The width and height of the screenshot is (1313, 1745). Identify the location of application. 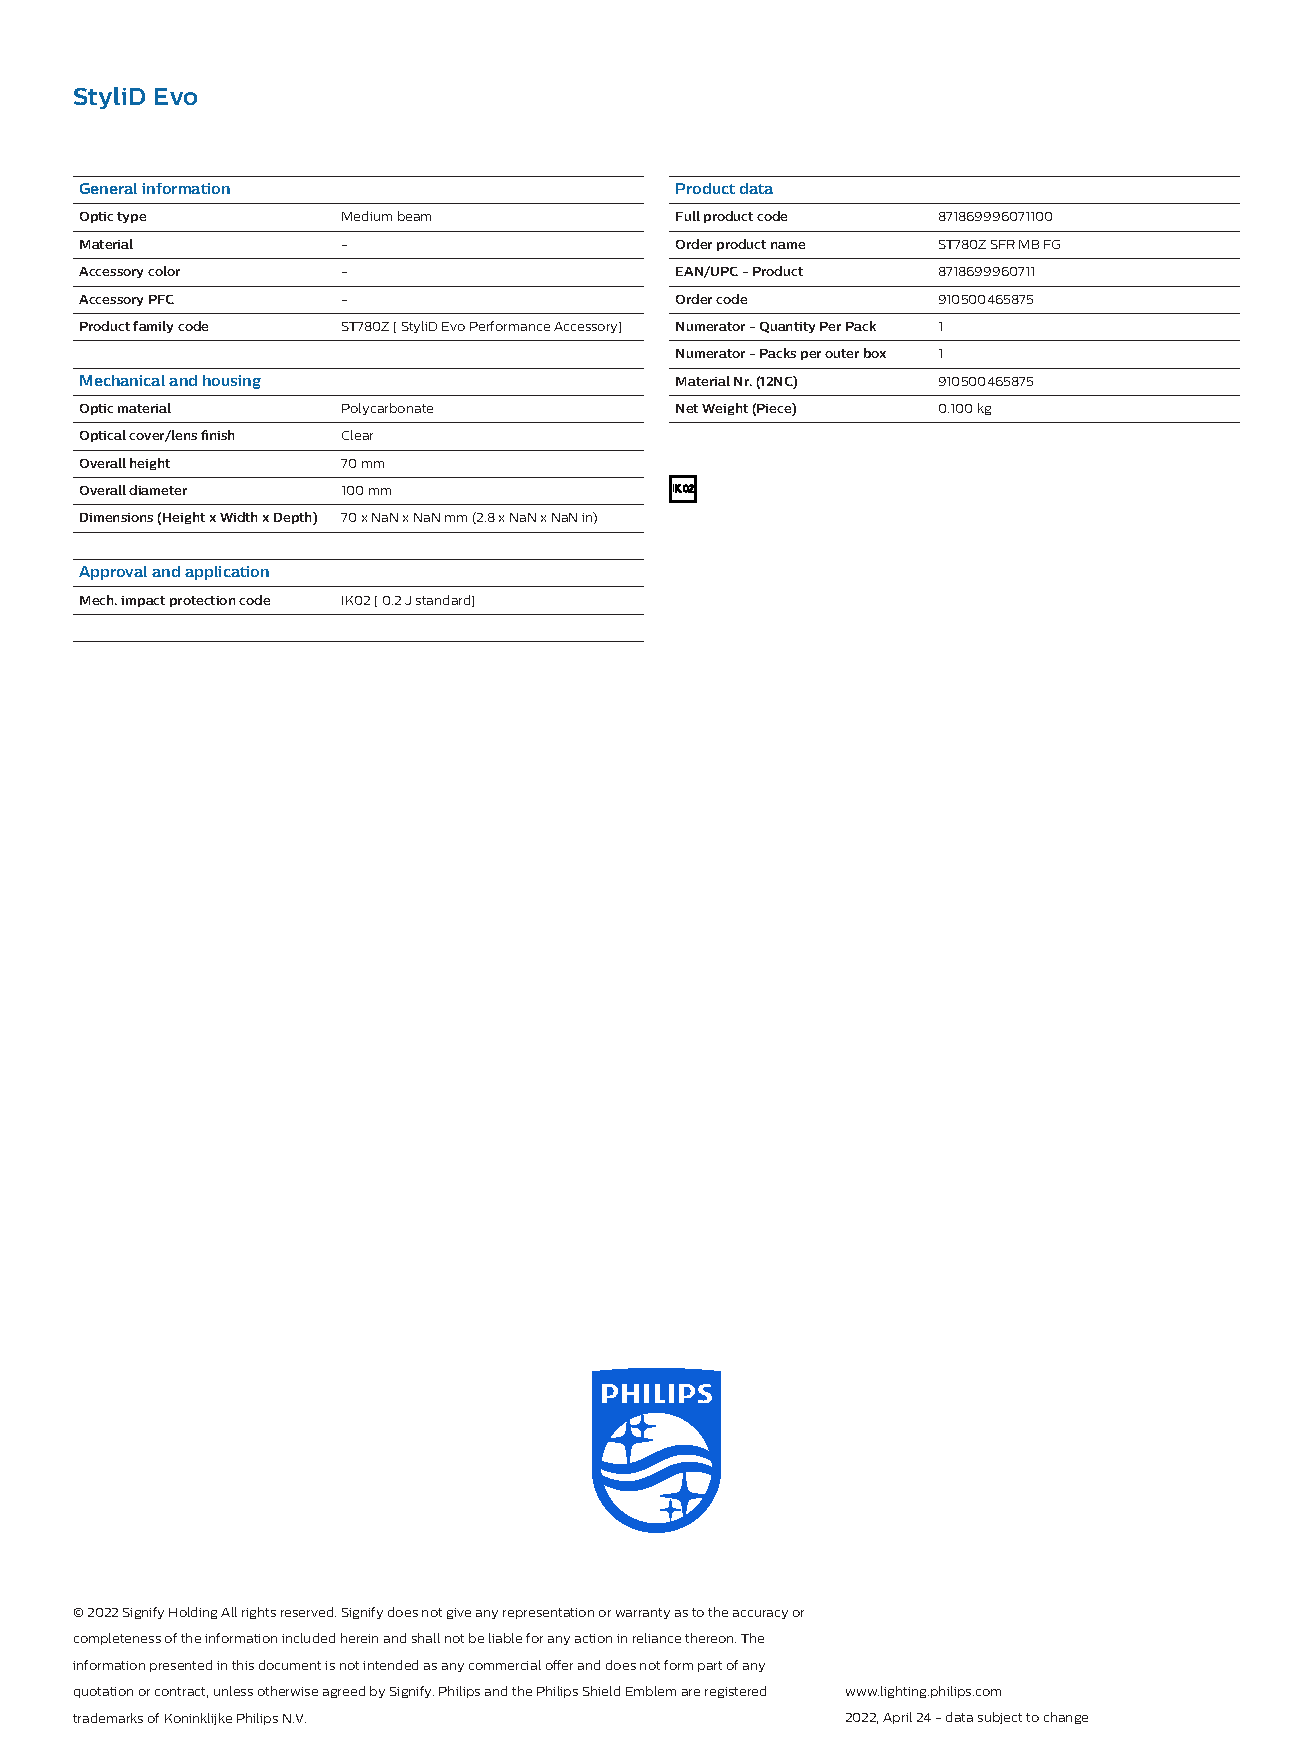
(227, 573).
